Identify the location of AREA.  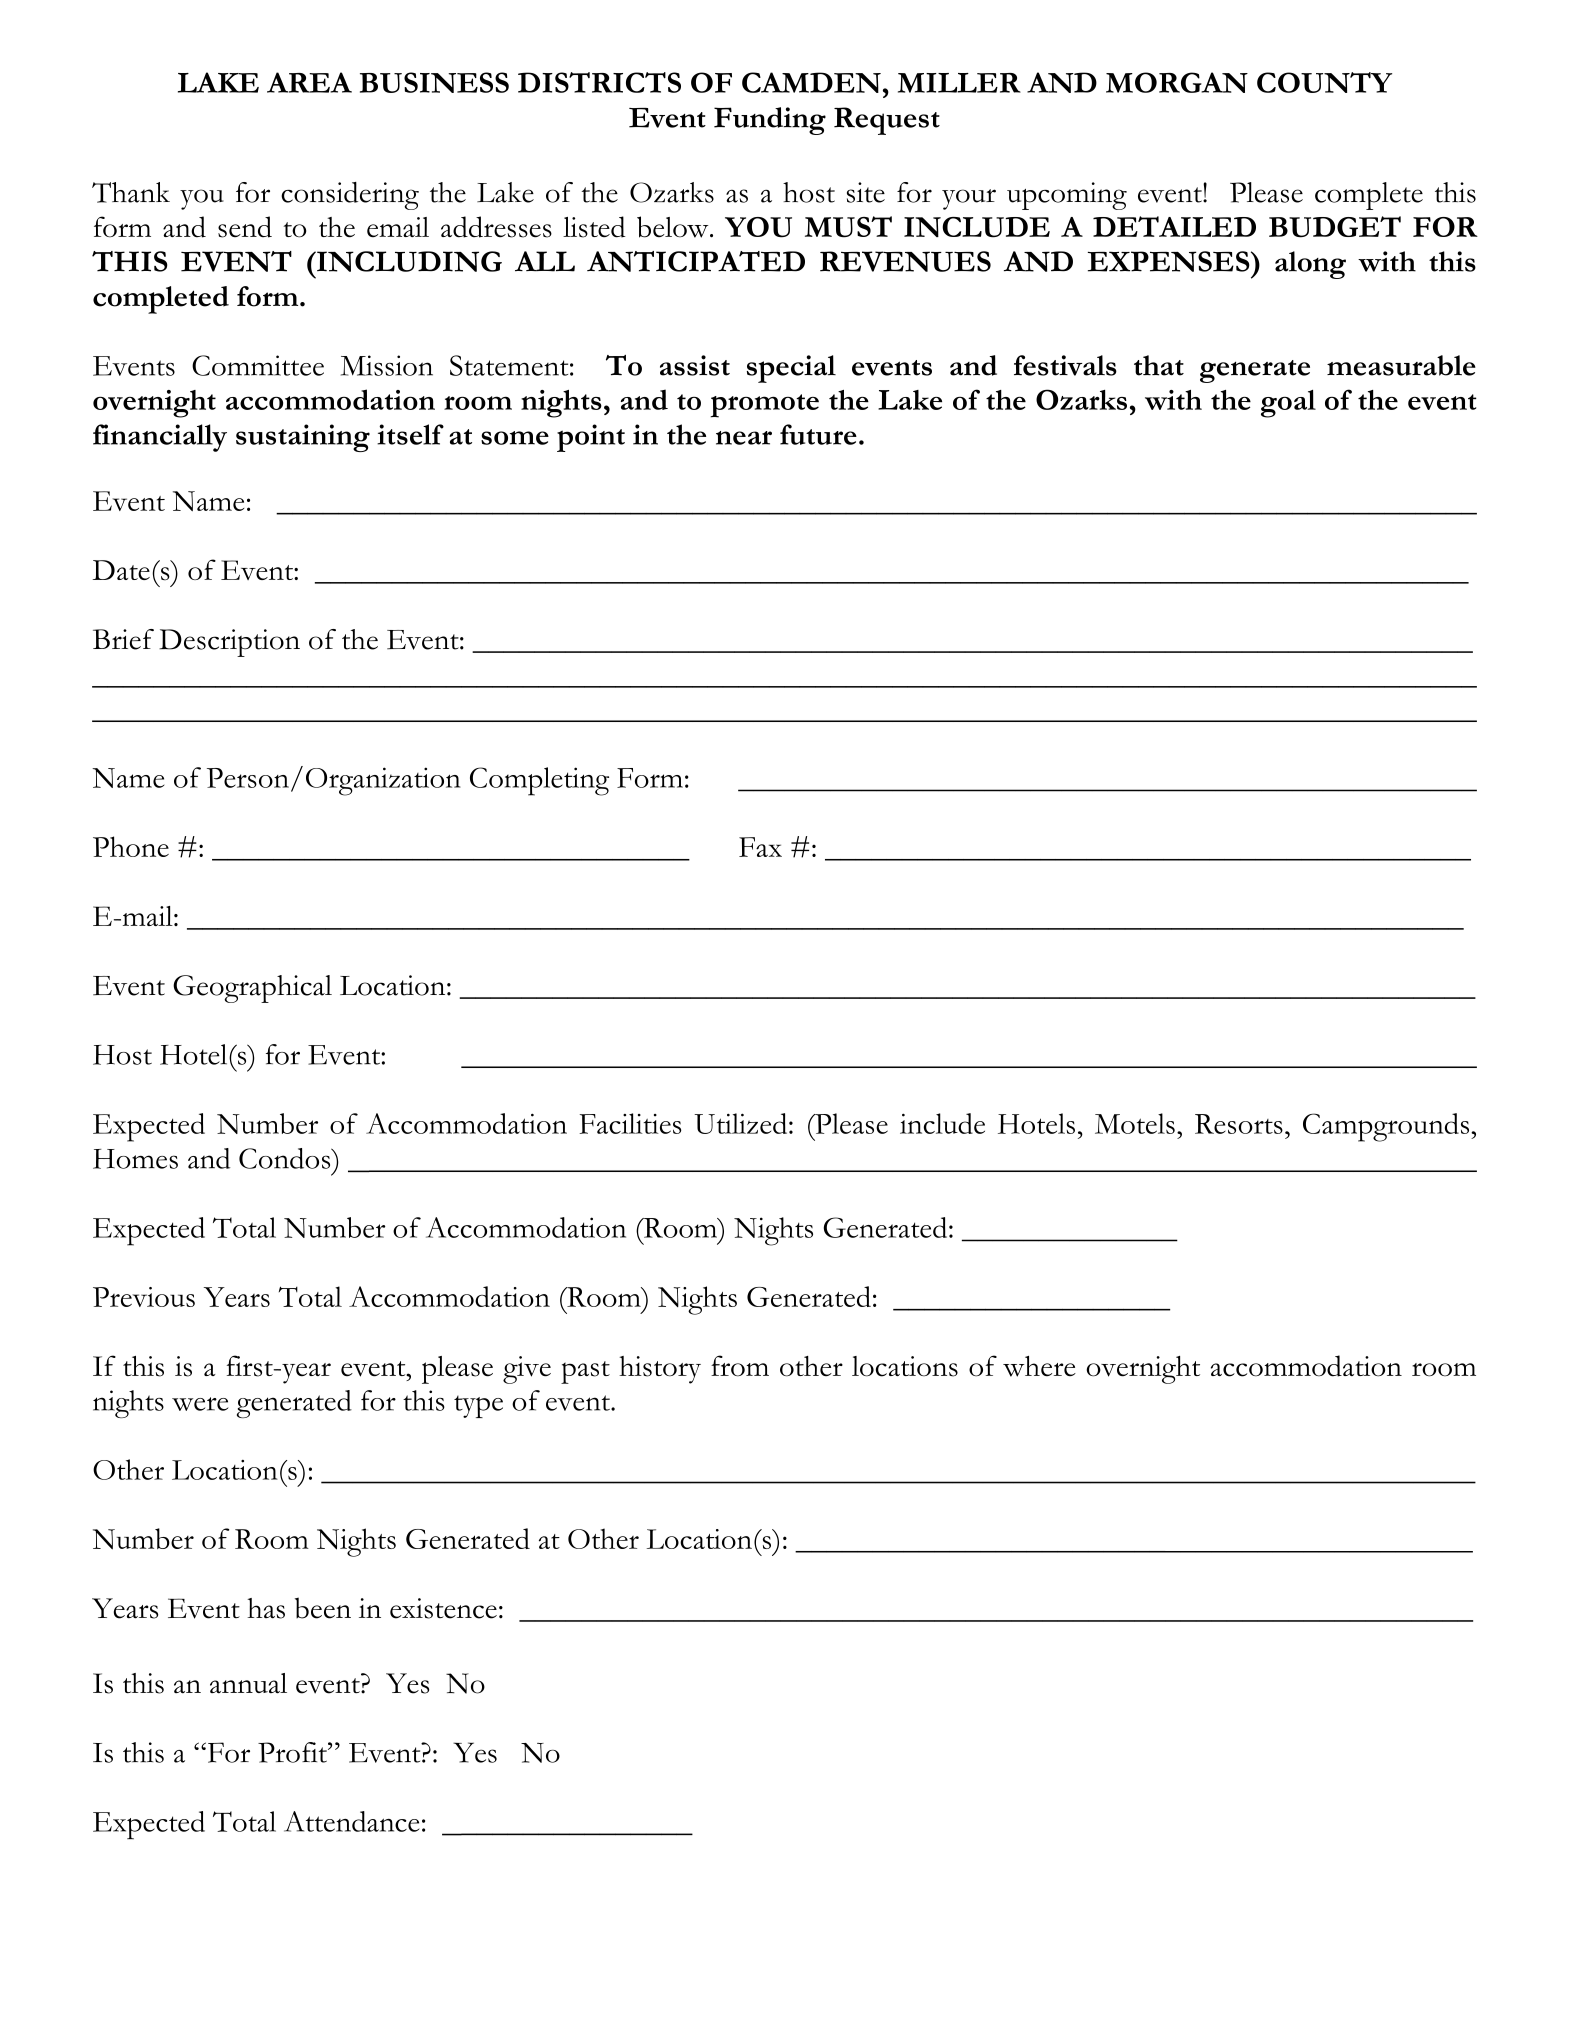
(309, 82).
